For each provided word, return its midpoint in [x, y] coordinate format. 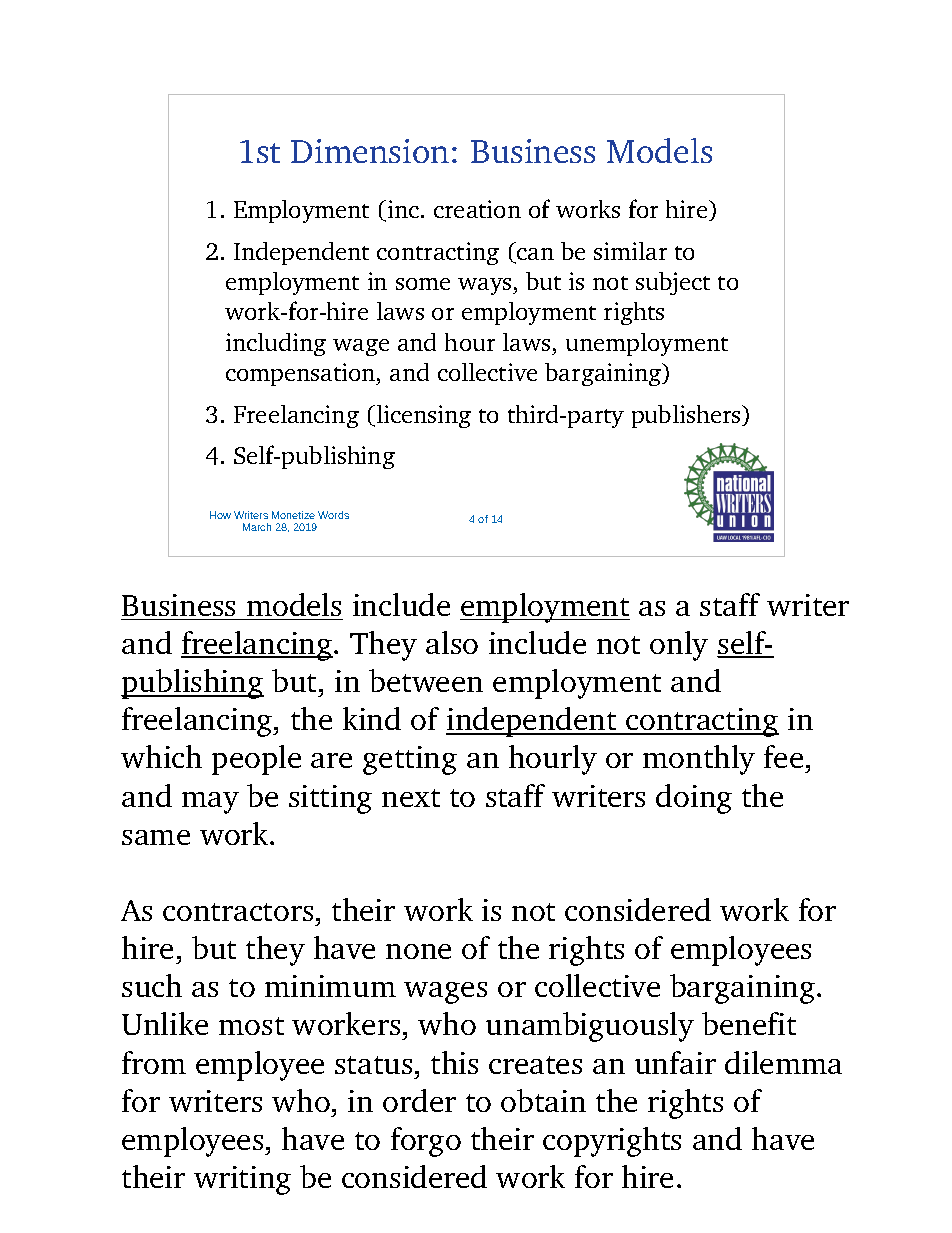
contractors [238, 912]
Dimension [370, 151]
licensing [422, 416]
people [256, 760]
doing [694, 799]
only [679, 646]
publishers [687, 416]
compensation [302, 374]
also [452, 642]
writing [242, 1180]
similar [630, 251]
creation [477, 209]
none [418, 951]
